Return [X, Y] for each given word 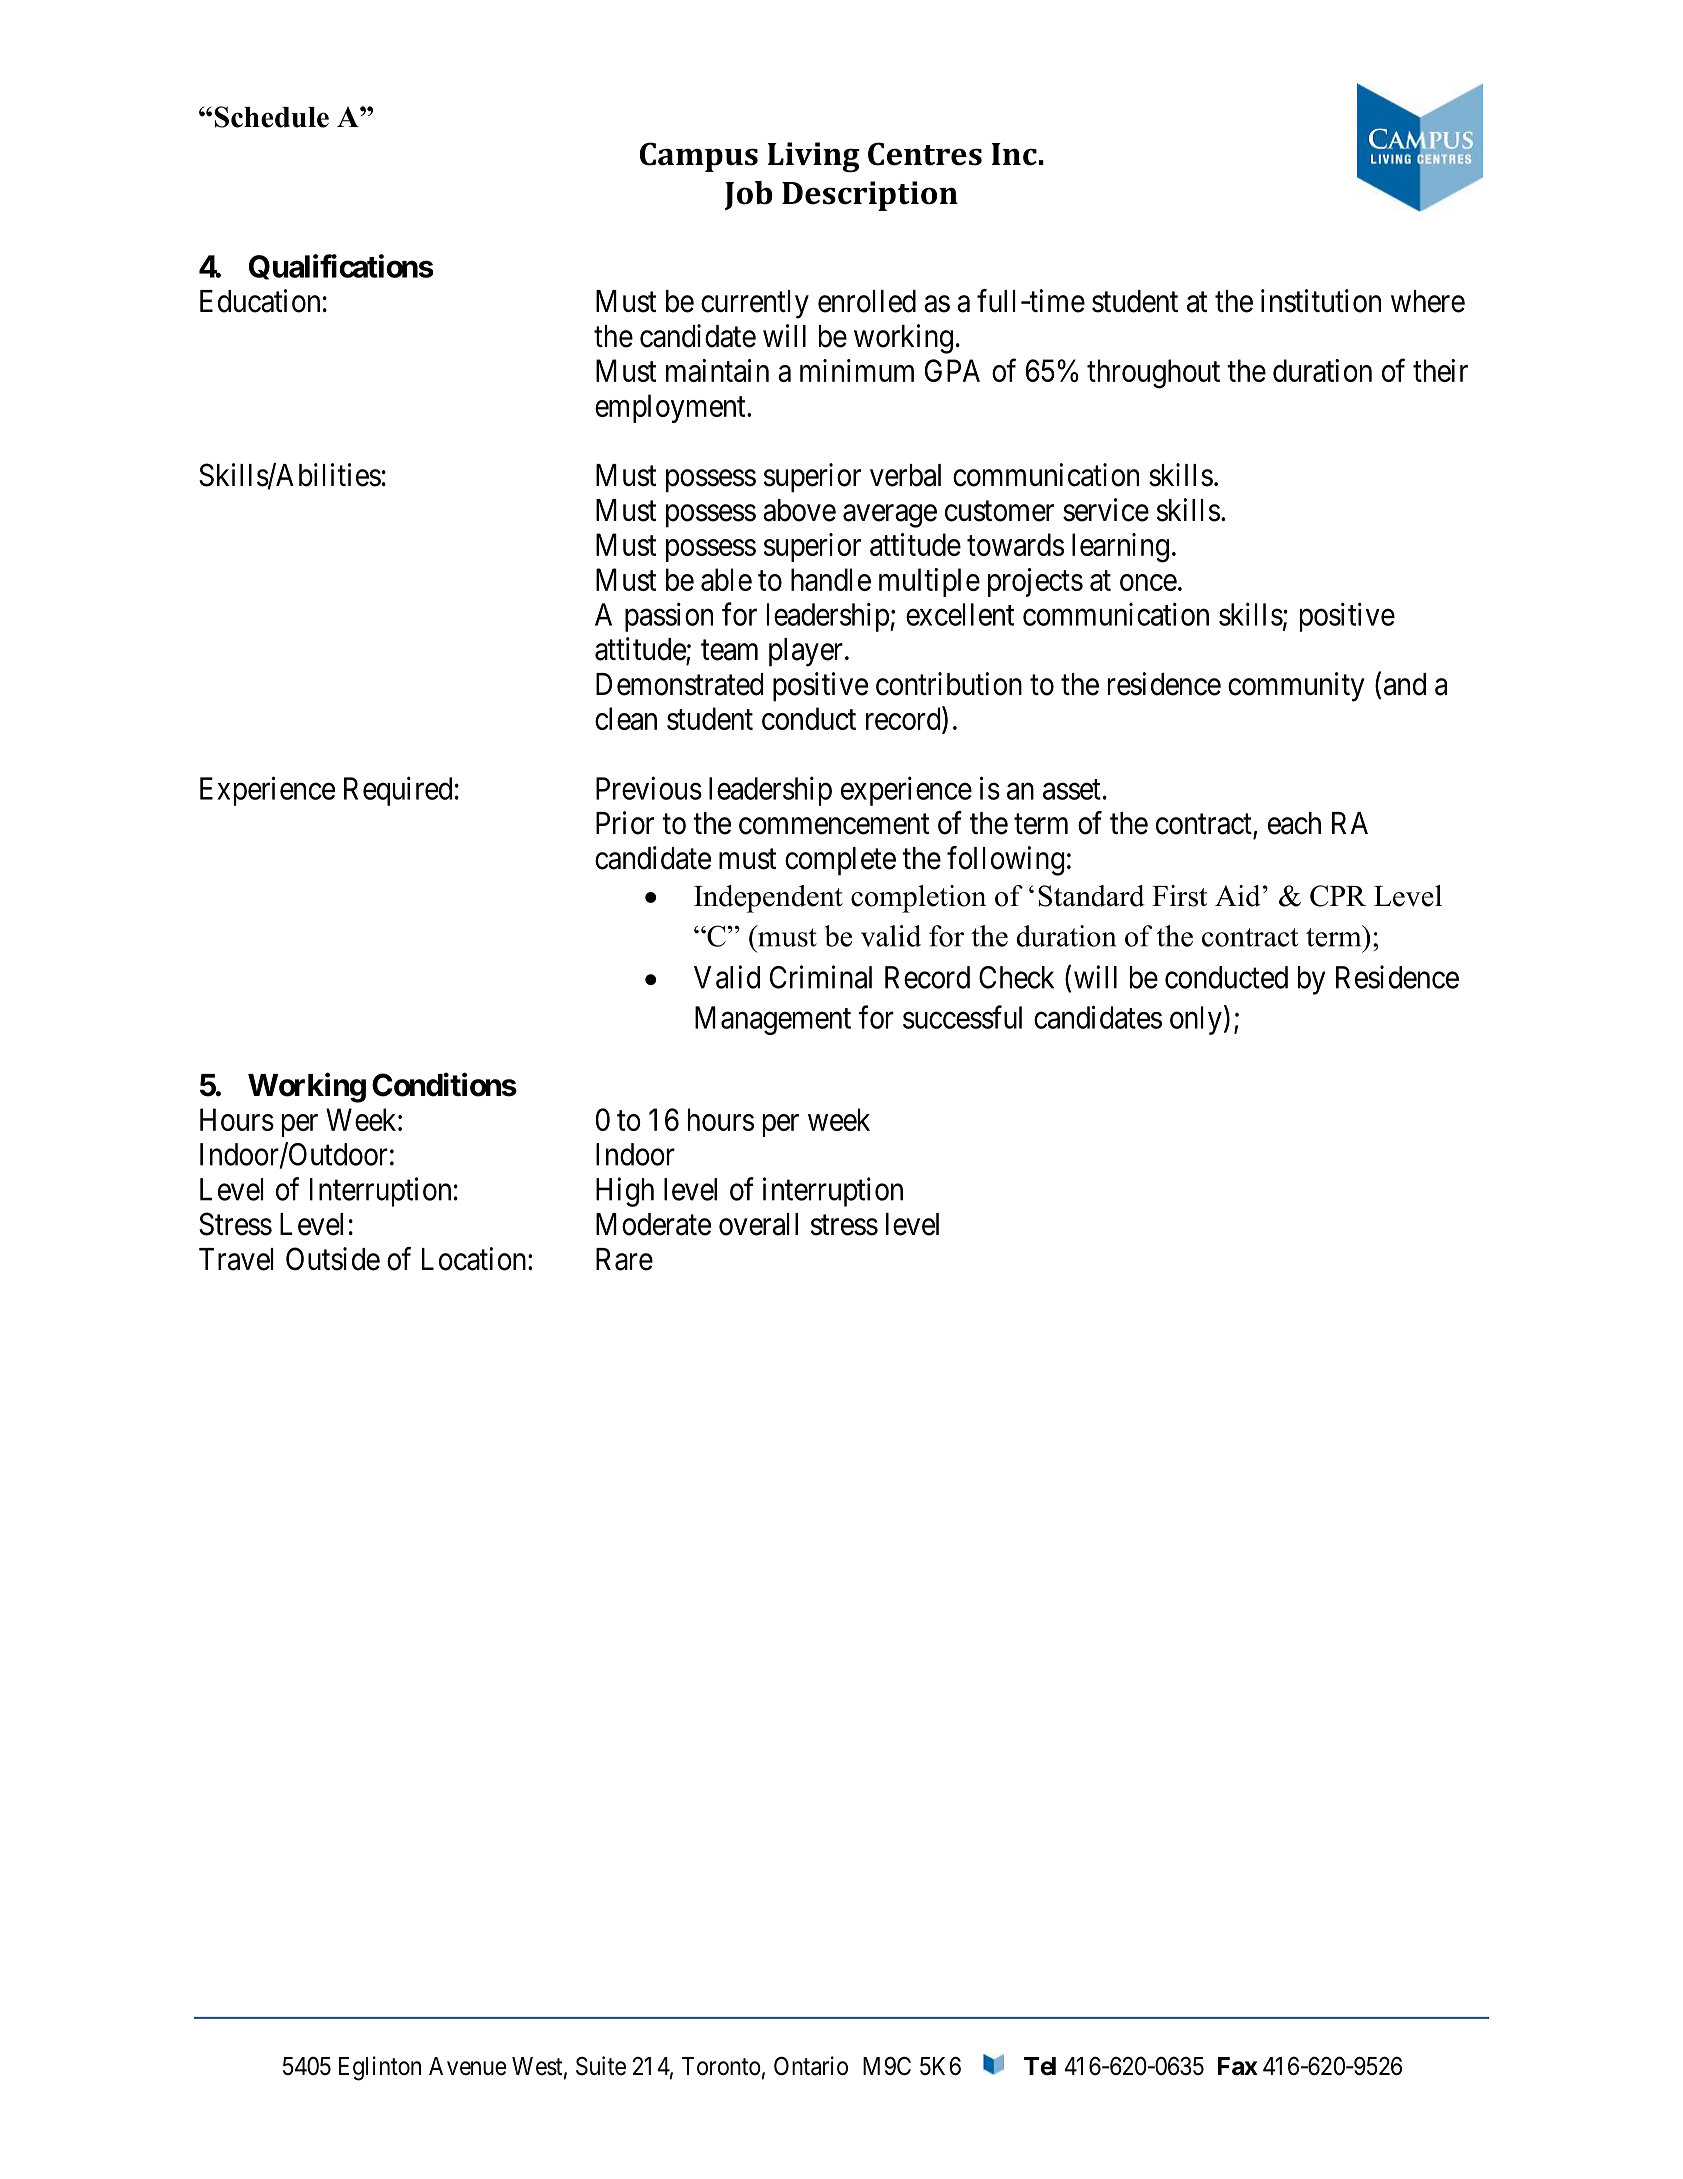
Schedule [272, 117]
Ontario [811, 2066]
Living [813, 157]
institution [1321, 301]
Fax [1238, 2066]
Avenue [468, 2066]
